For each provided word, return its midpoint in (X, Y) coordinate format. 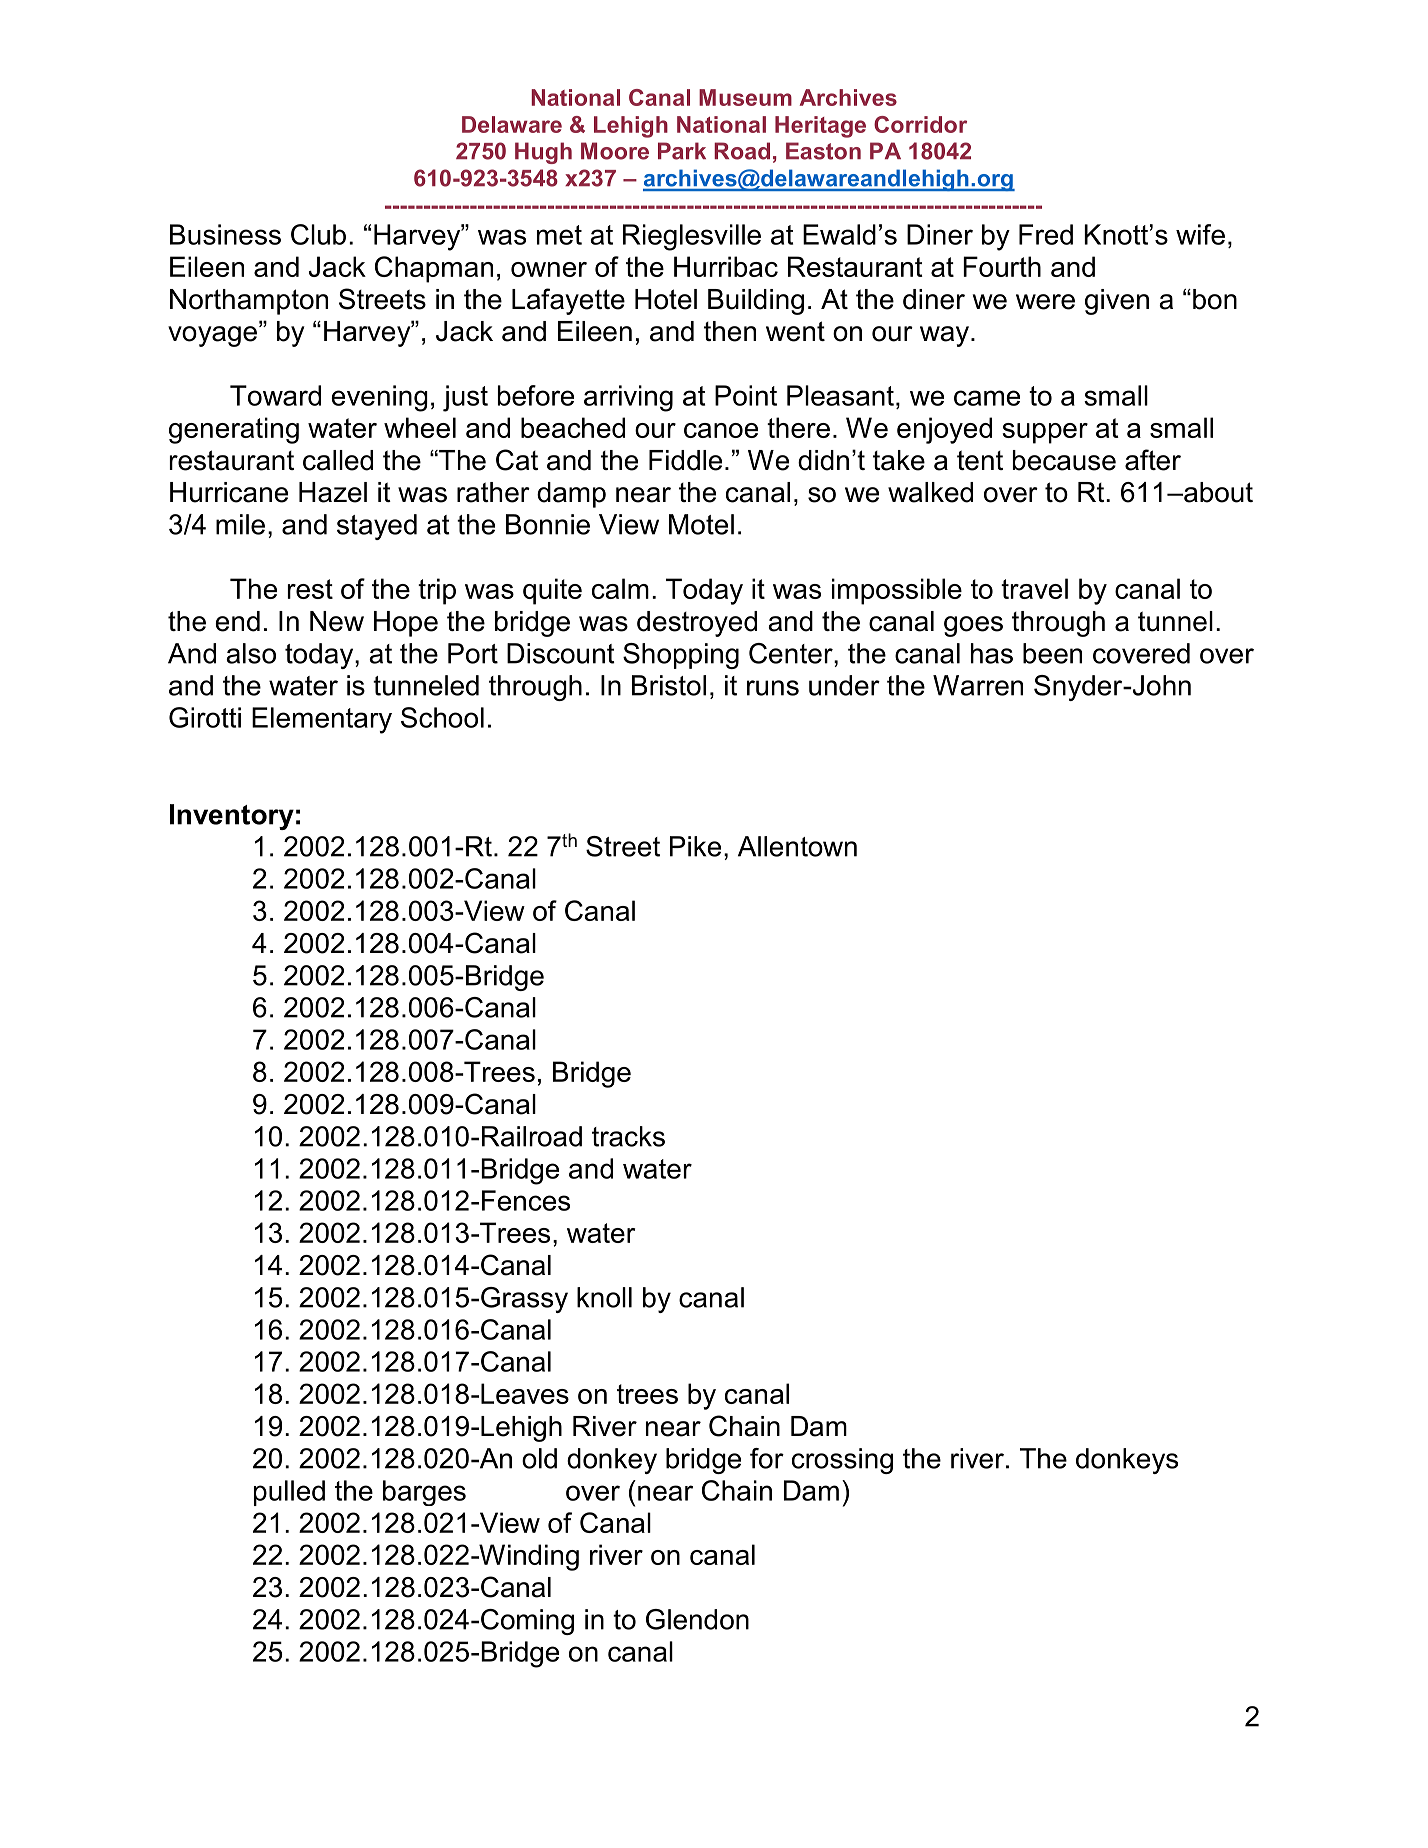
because (1064, 460)
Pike (695, 846)
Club (318, 234)
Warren (978, 685)
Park (682, 151)
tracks (628, 1136)
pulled (289, 1493)
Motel (701, 524)
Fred (1046, 234)
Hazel (333, 492)
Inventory (232, 817)
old (539, 1458)
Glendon (697, 1619)
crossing (842, 1461)
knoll (604, 1297)
